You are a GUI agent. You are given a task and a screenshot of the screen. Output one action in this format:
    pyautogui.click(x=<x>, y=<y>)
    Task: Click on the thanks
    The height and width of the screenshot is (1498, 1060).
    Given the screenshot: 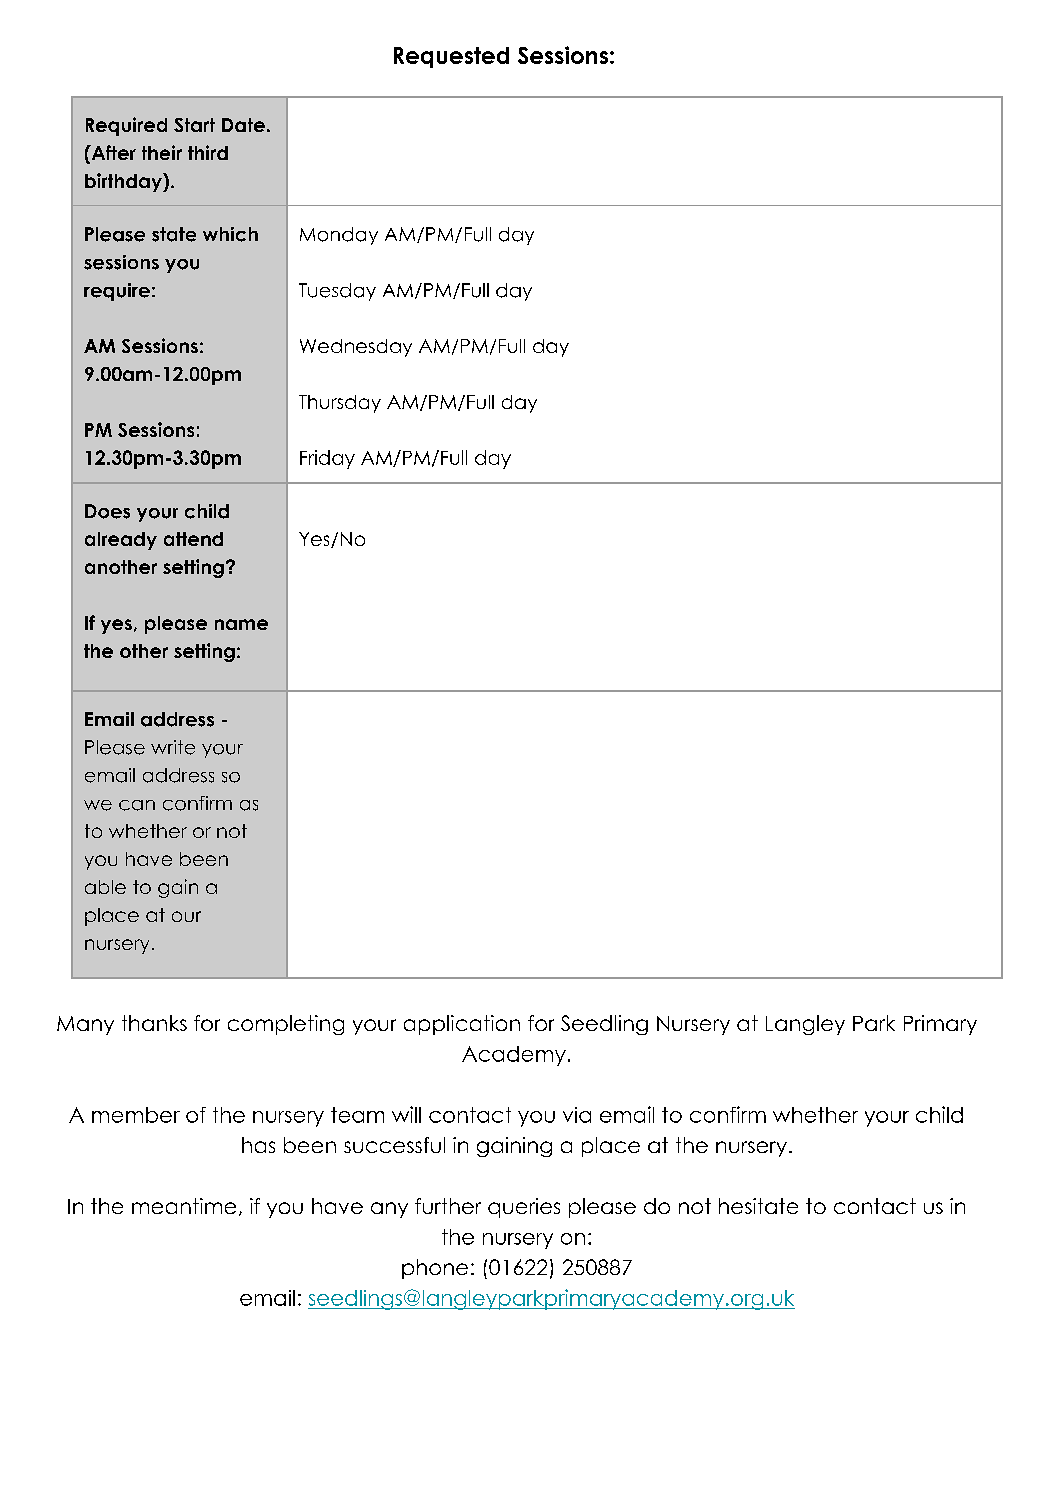 What is the action you would take?
    pyautogui.click(x=154, y=1023)
